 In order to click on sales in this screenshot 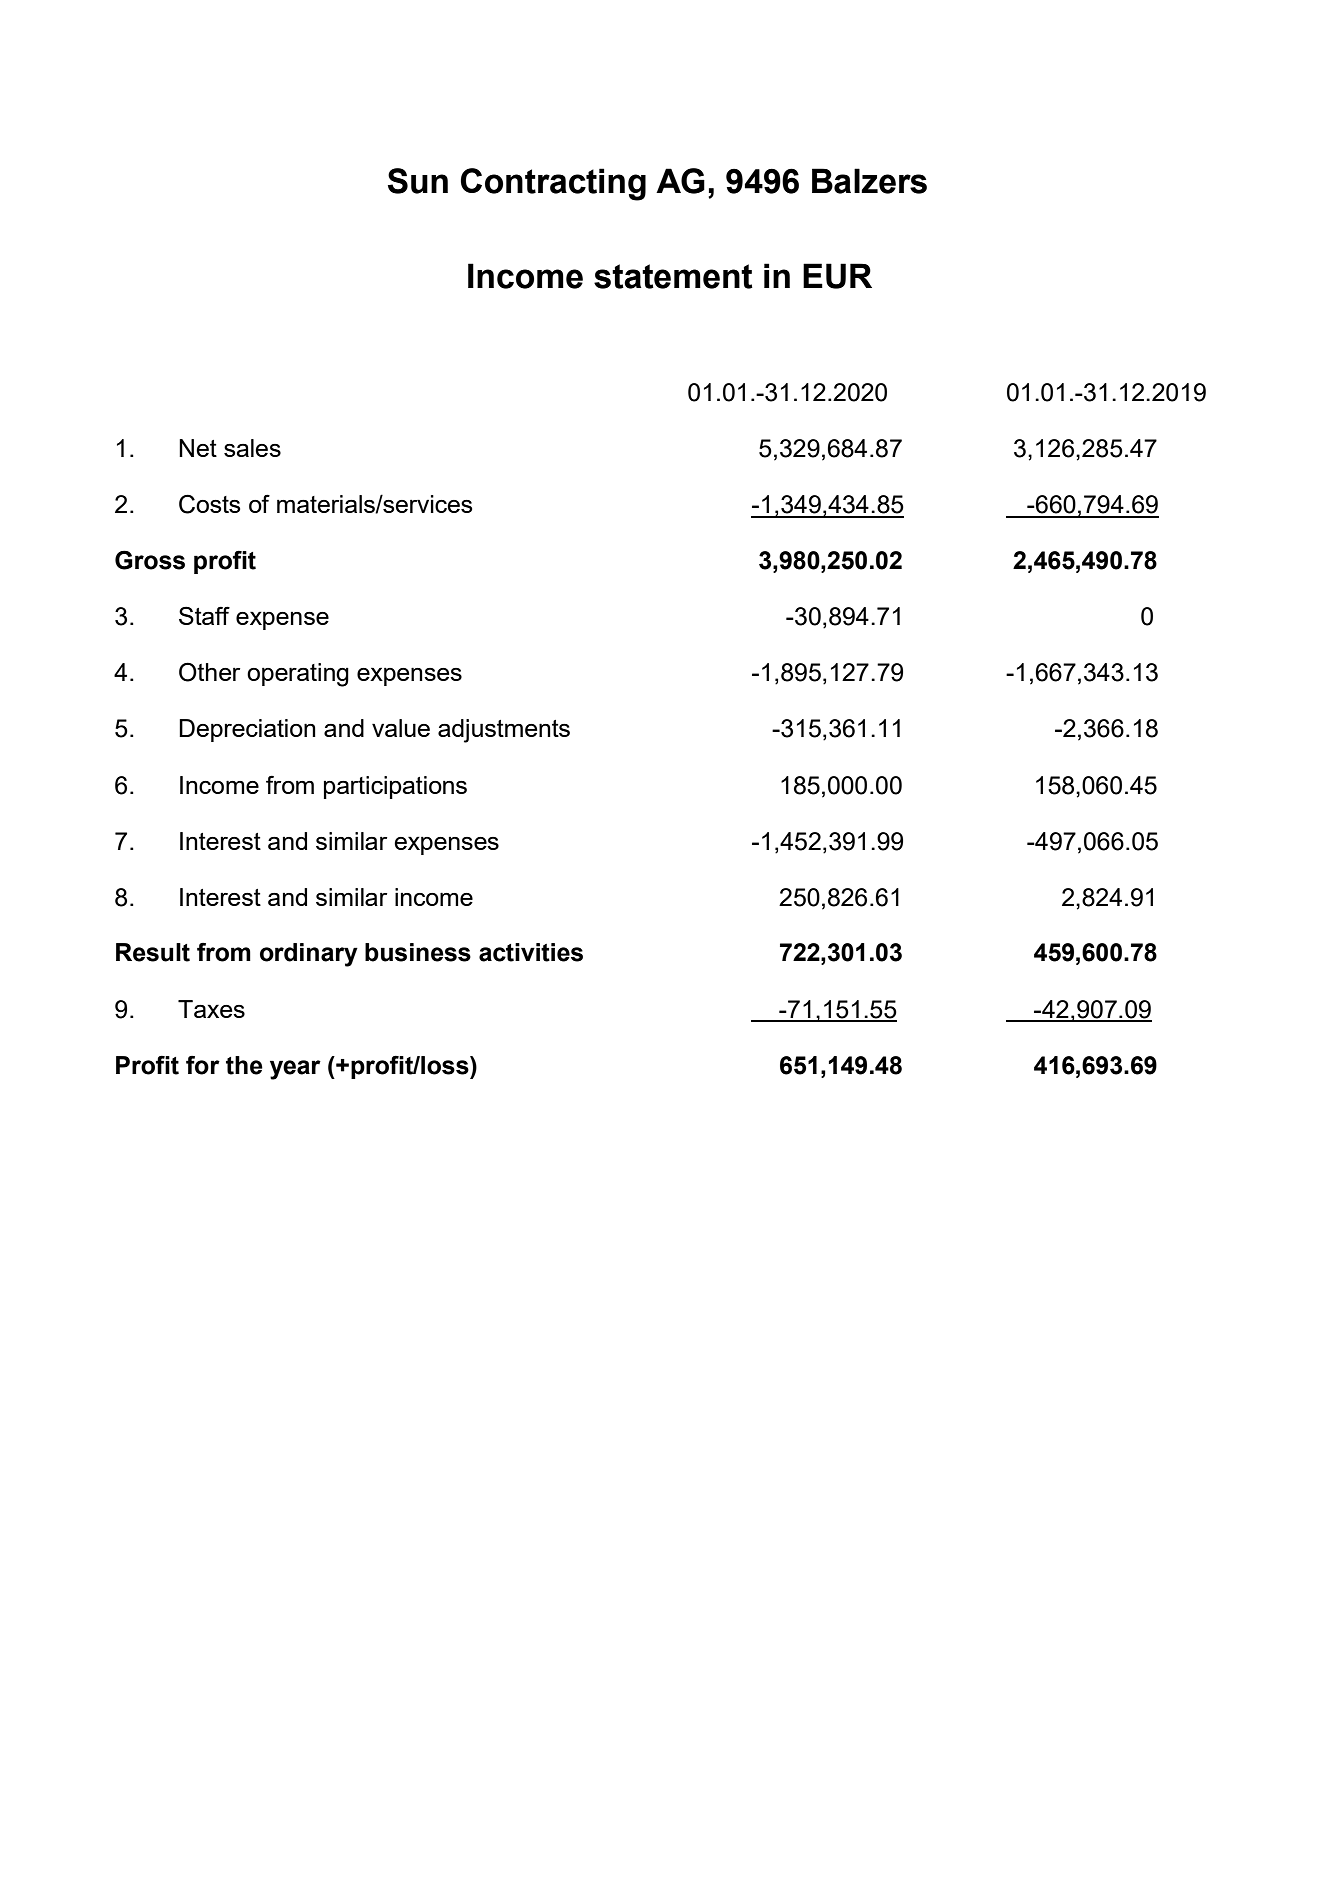, I will do `click(252, 448)`.
